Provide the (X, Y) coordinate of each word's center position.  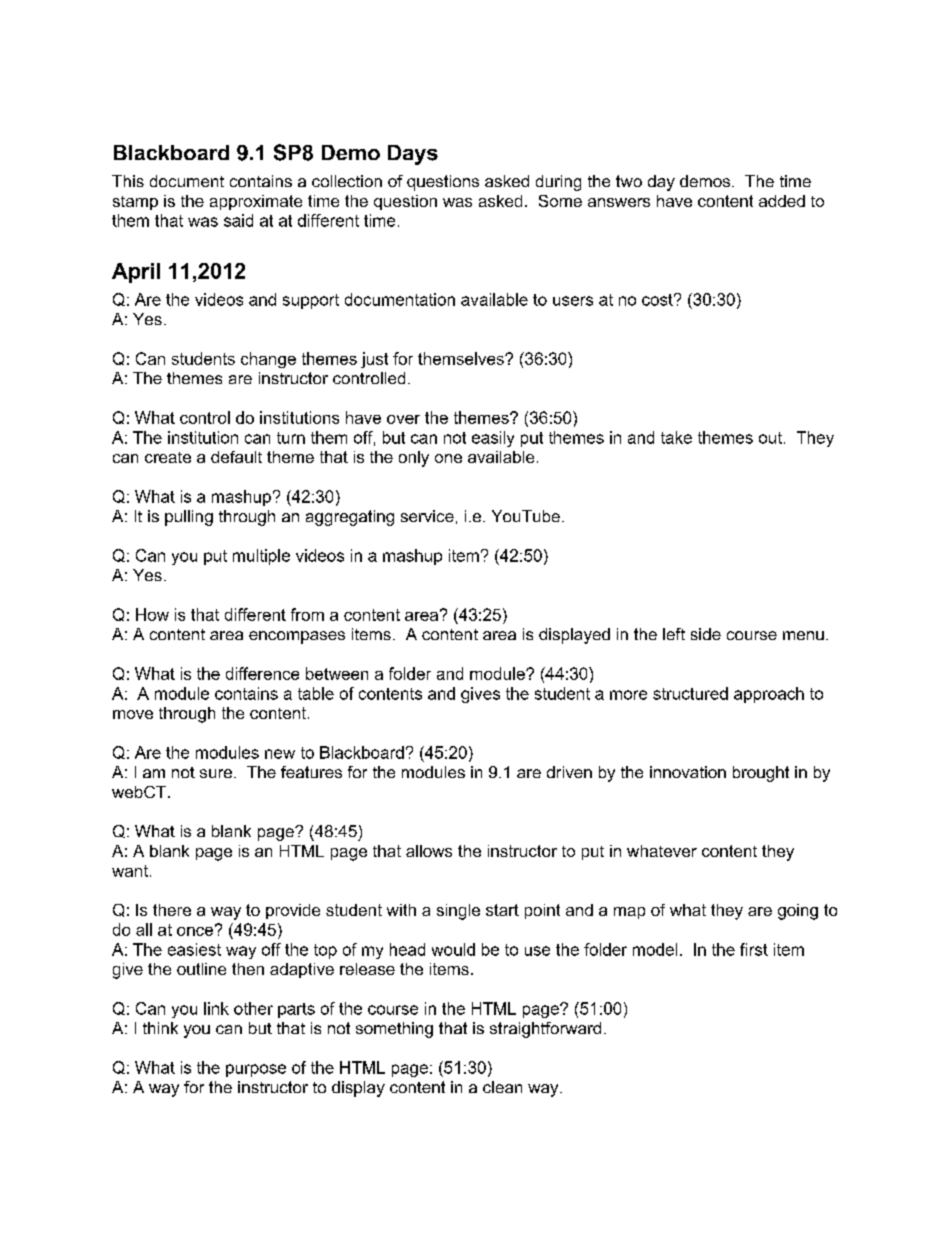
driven (569, 772)
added (782, 201)
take (676, 437)
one (448, 458)
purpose (256, 1070)
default (236, 457)
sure (216, 773)
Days (413, 155)
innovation (688, 772)
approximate (256, 202)
